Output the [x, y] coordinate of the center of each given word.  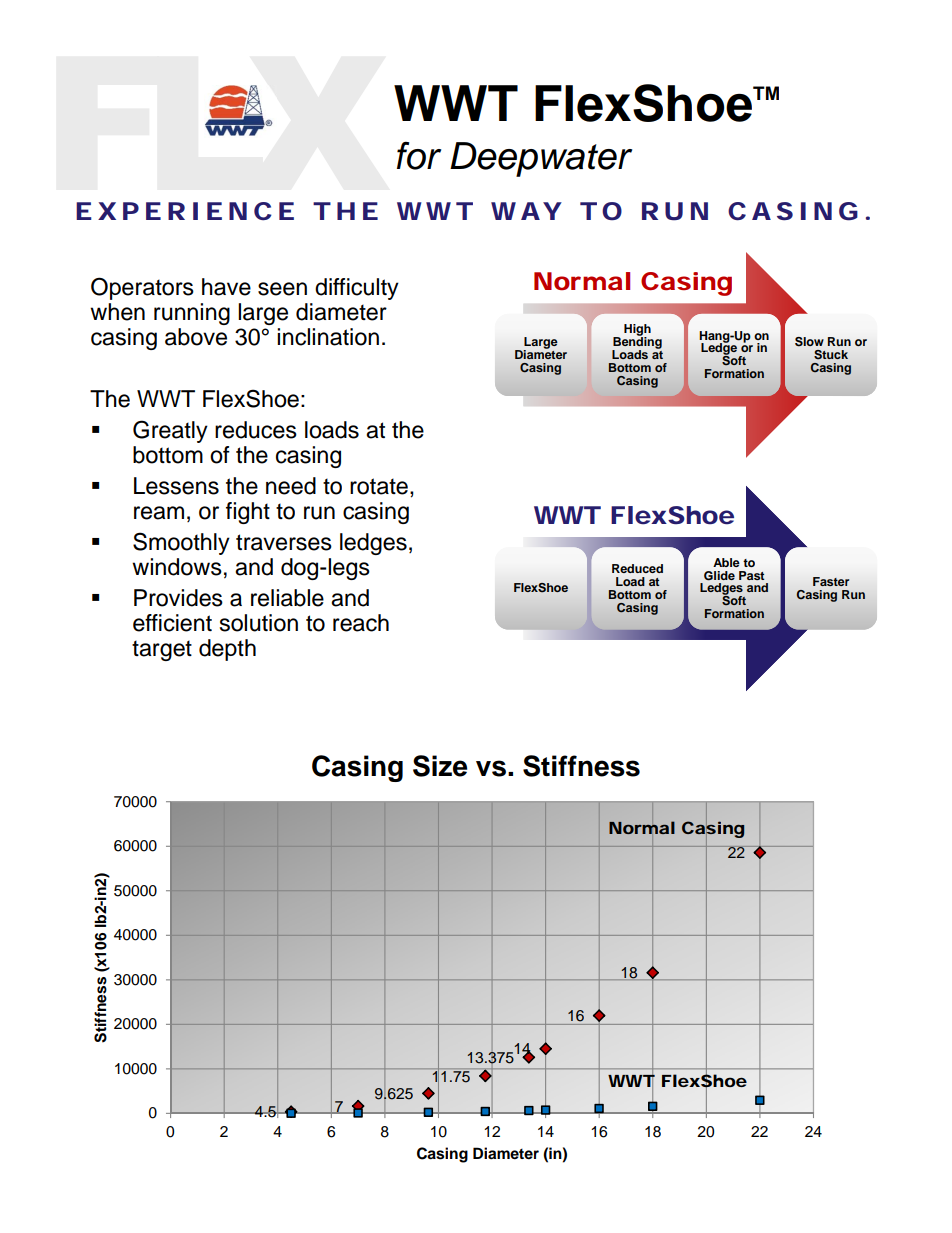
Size [440, 766]
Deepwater [541, 159]
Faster [831, 581]
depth [227, 650]
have [226, 287]
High [637, 331]
